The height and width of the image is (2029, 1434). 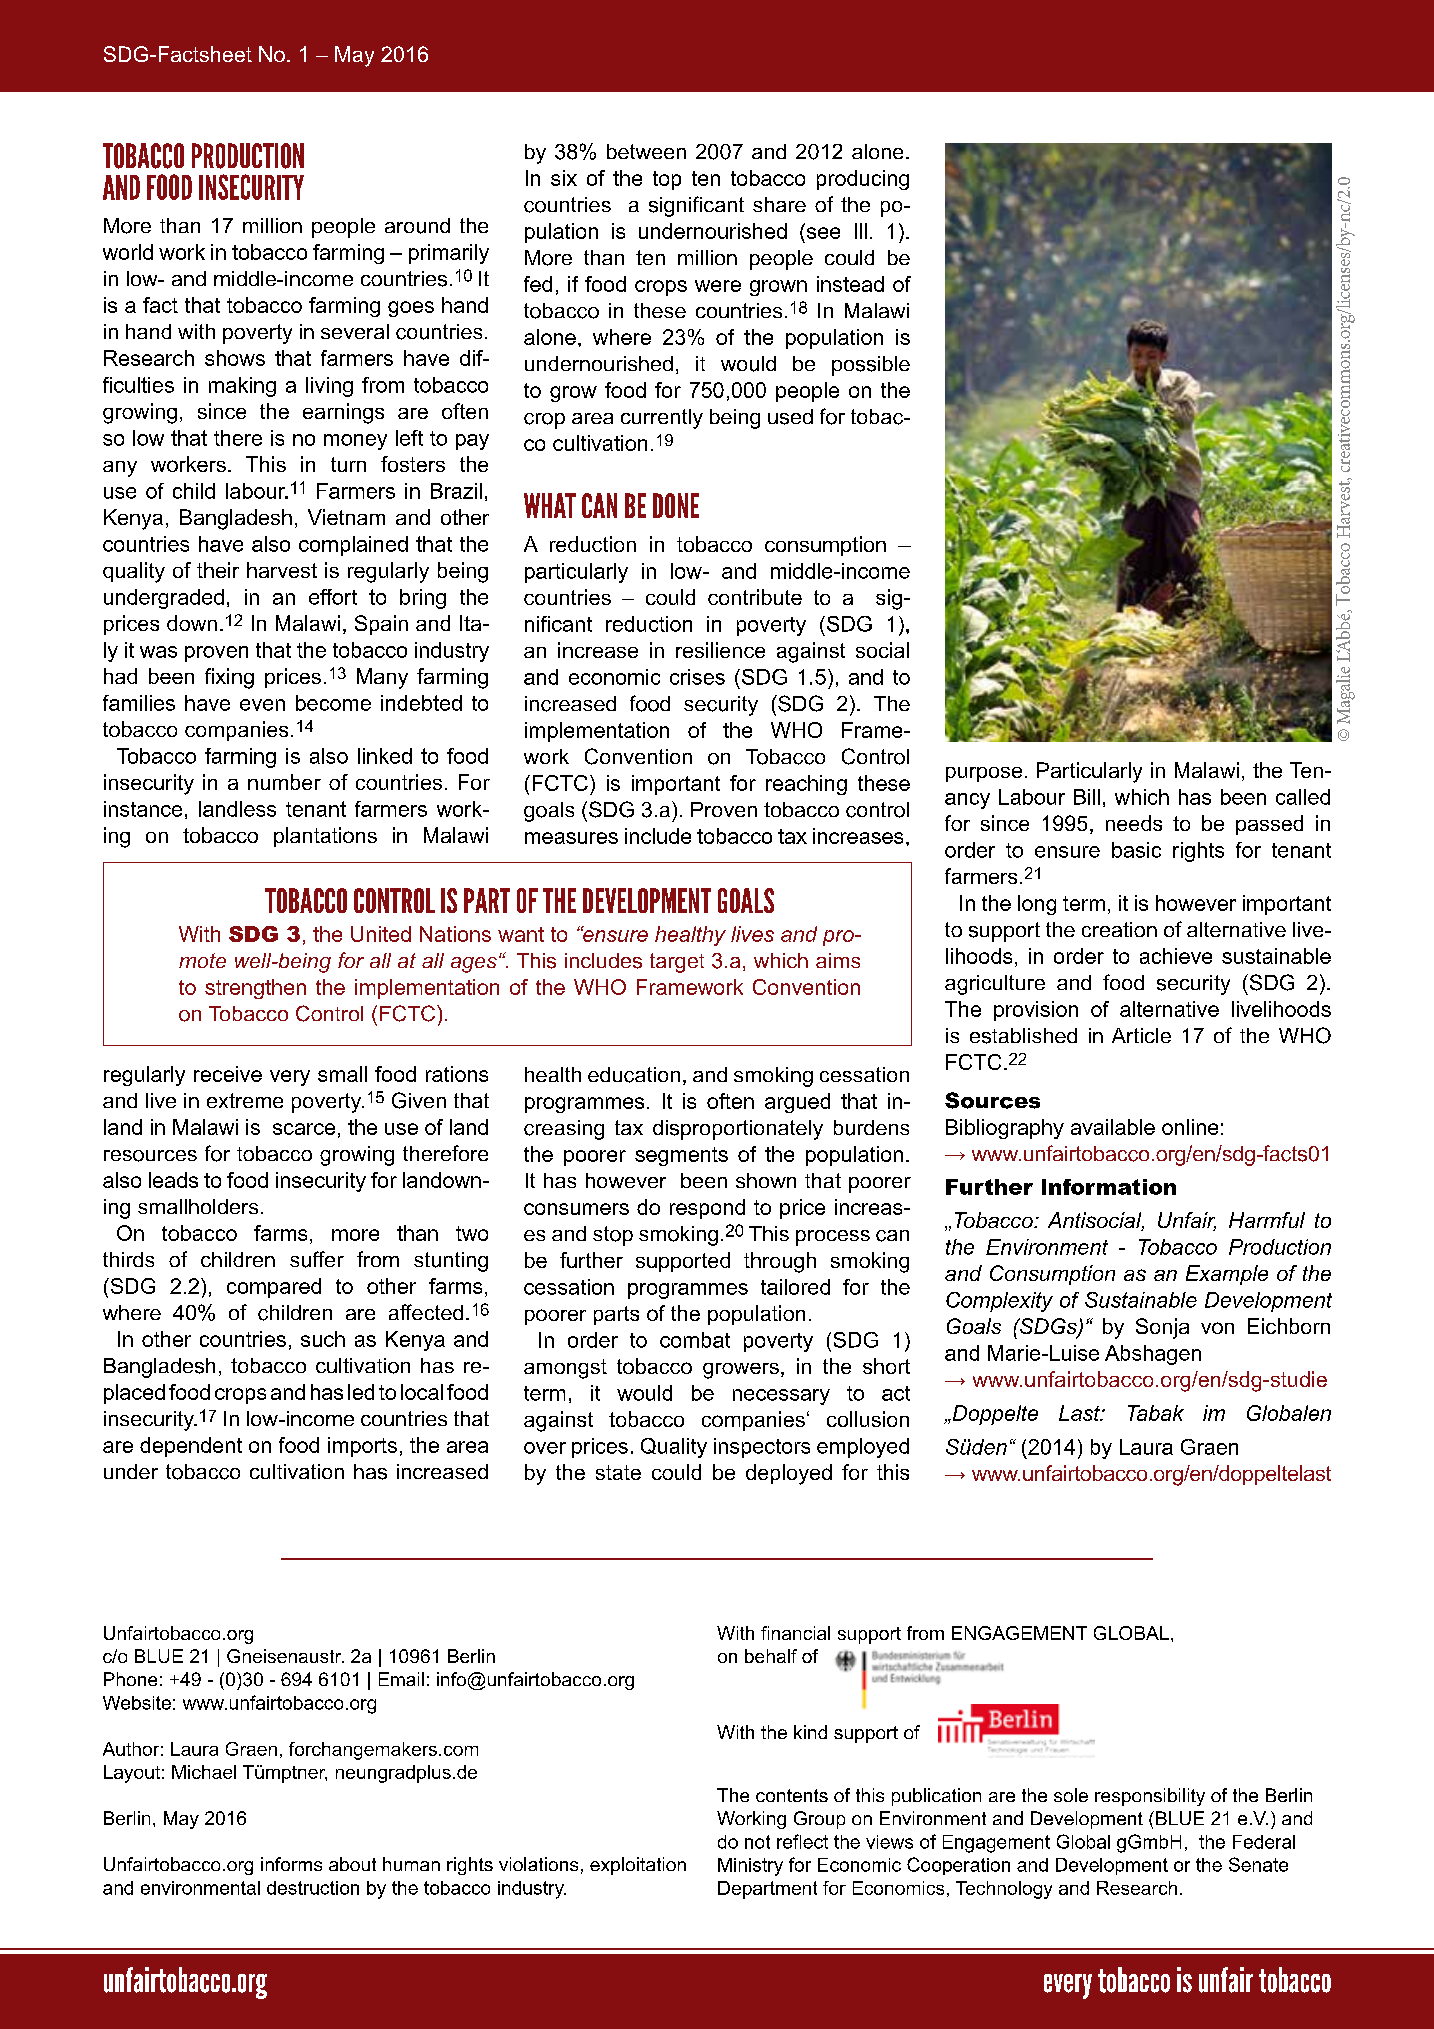 What do you see at coordinates (1087, 797) in the image?
I see `Bill` at bounding box center [1087, 797].
